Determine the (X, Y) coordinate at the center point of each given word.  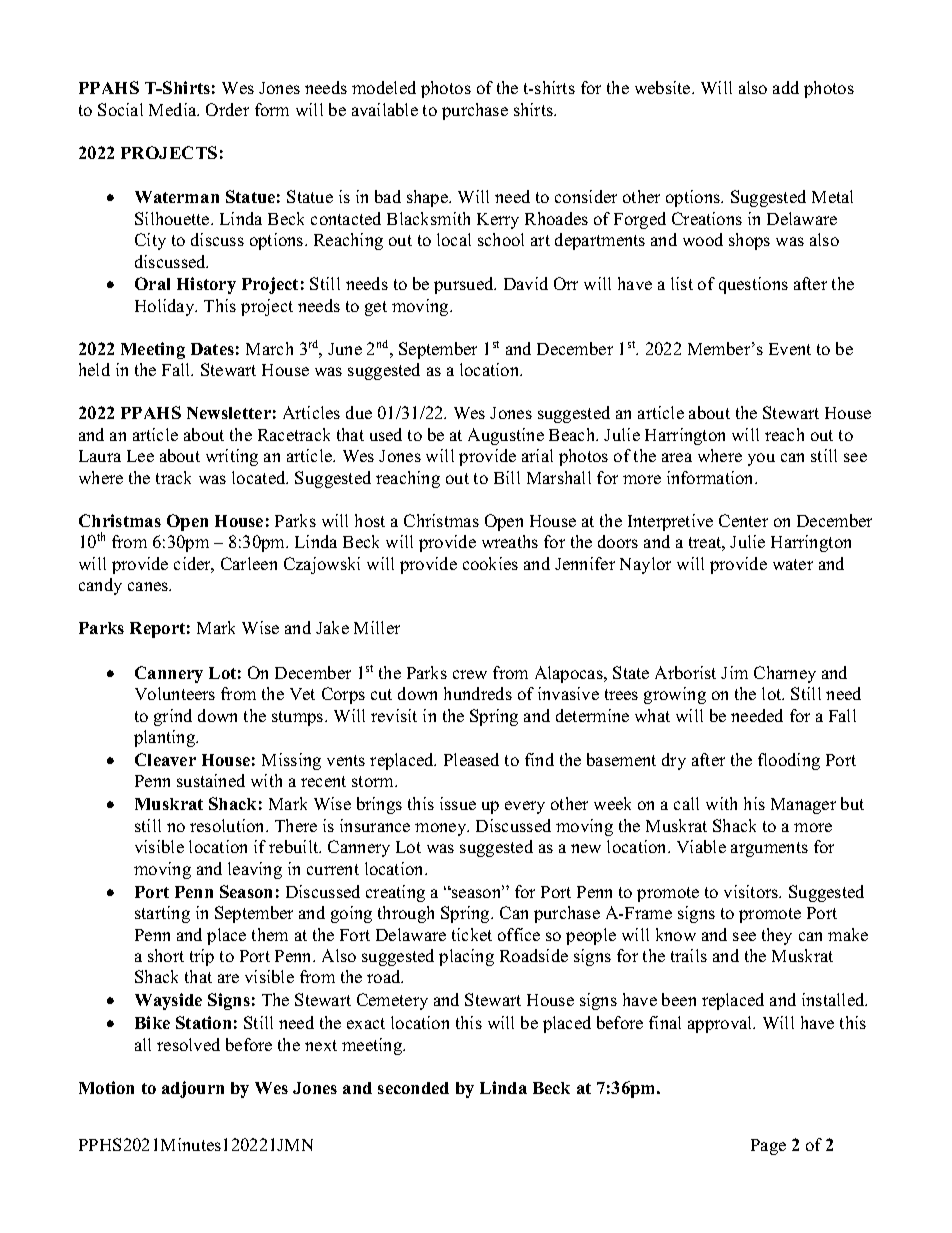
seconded (413, 1088)
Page (768, 1147)
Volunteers (175, 693)
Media (174, 109)
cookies (490, 563)
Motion (106, 1087)
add (786, 87)
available (385, 109)
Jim (734, 672)
